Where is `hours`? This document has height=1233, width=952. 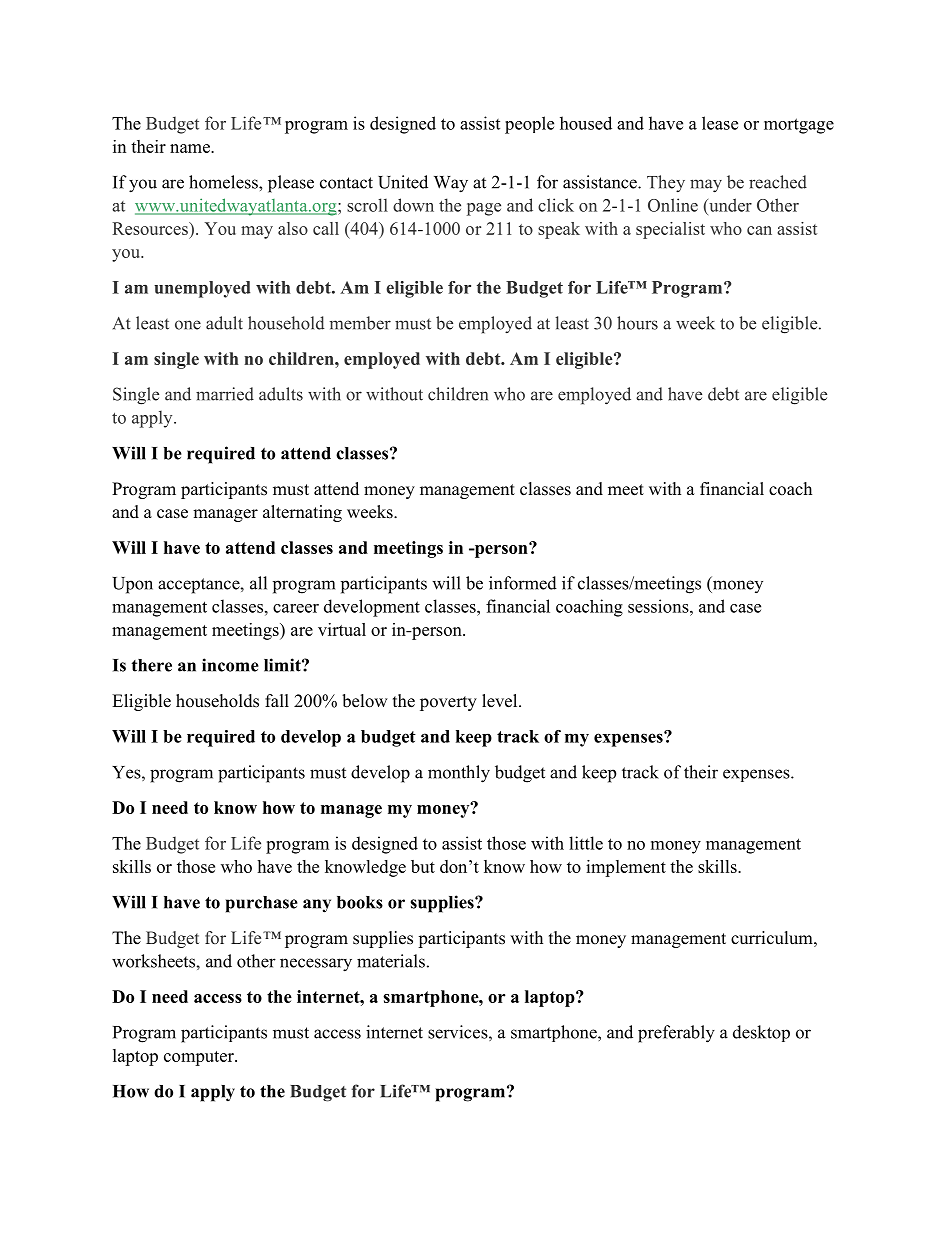 hours is located at coordinates (637, 323).
